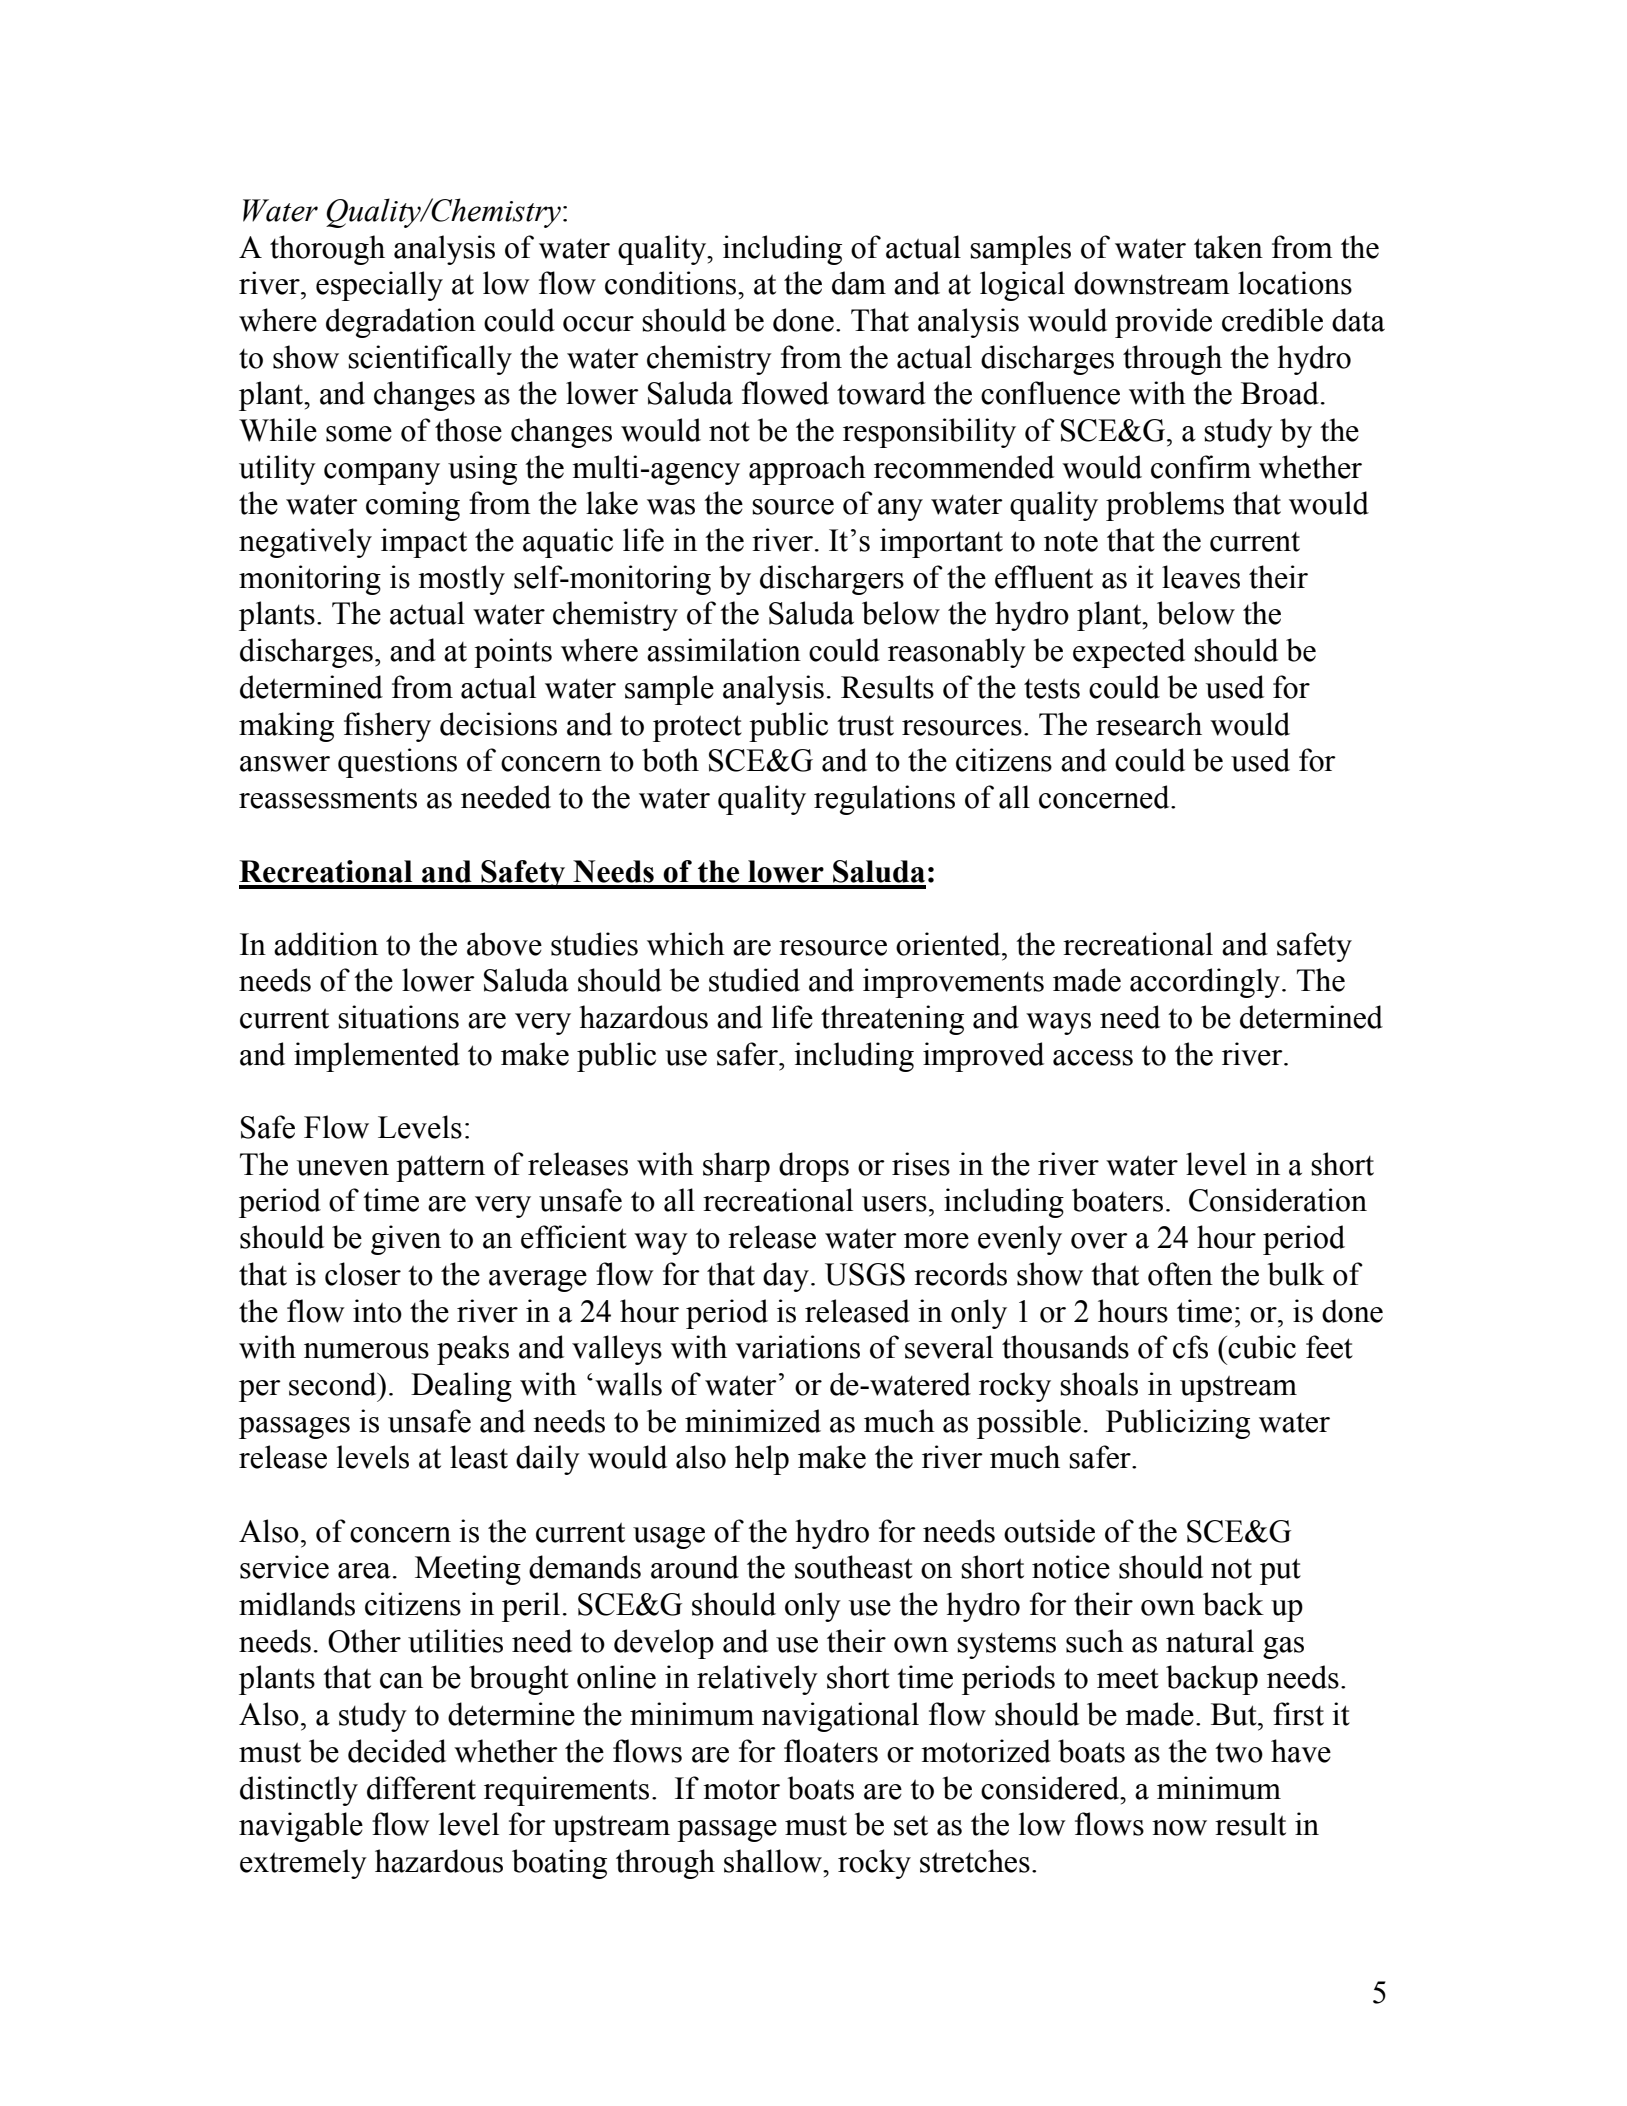 This image has width=1627, height=2106. I want to click on fishery, so click(387, 727).
